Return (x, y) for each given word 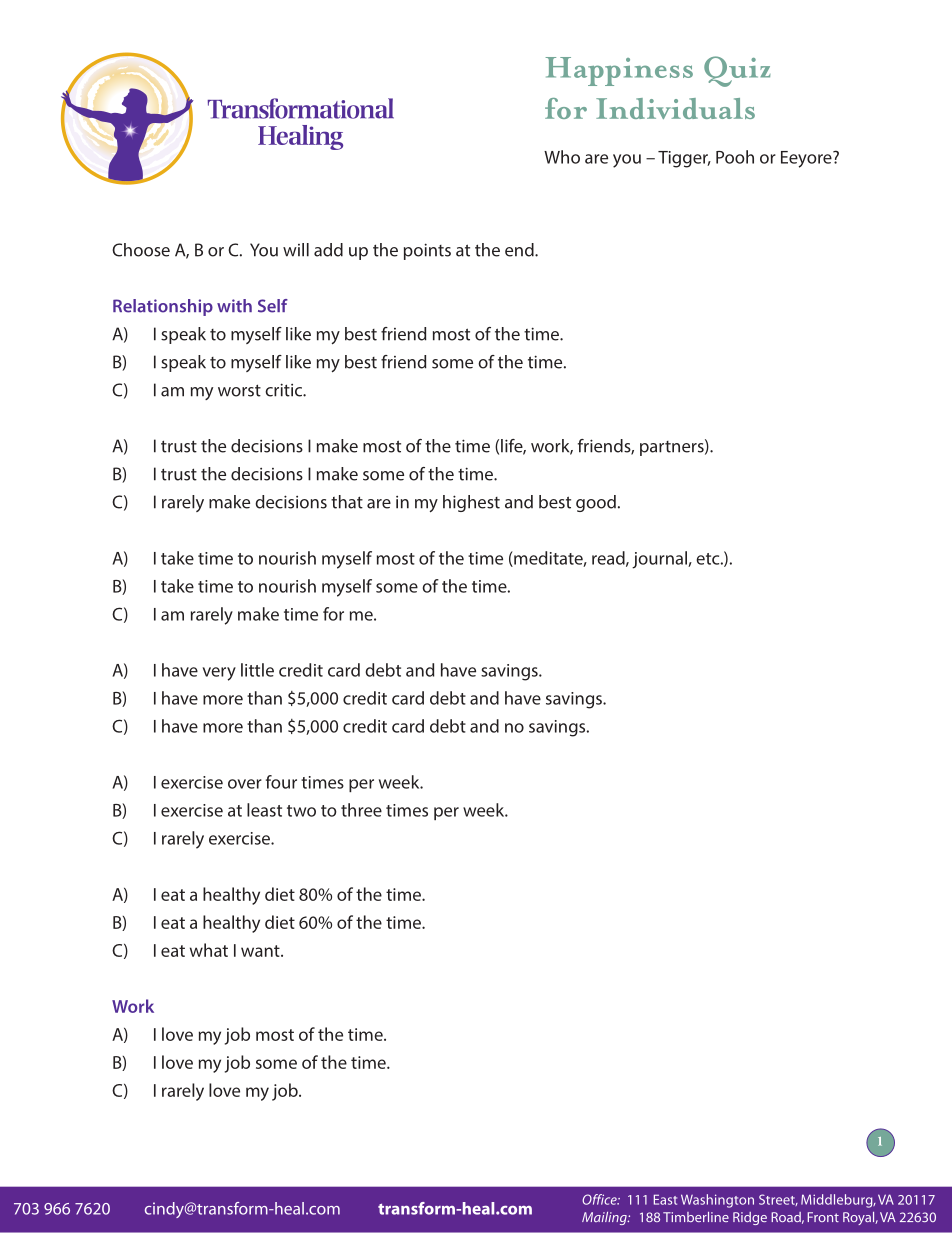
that (347, 502)
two (301, 811)
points (427, 251)
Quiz (737, 71)
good (596, 503)
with (234, 306)
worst (239, 390)
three (361, 810)
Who (562, 157)
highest (471, 503)
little (257, 670)
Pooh (735, 157)
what (209, 950)
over (245, 784)
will (296, 250)
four (281, 782)
